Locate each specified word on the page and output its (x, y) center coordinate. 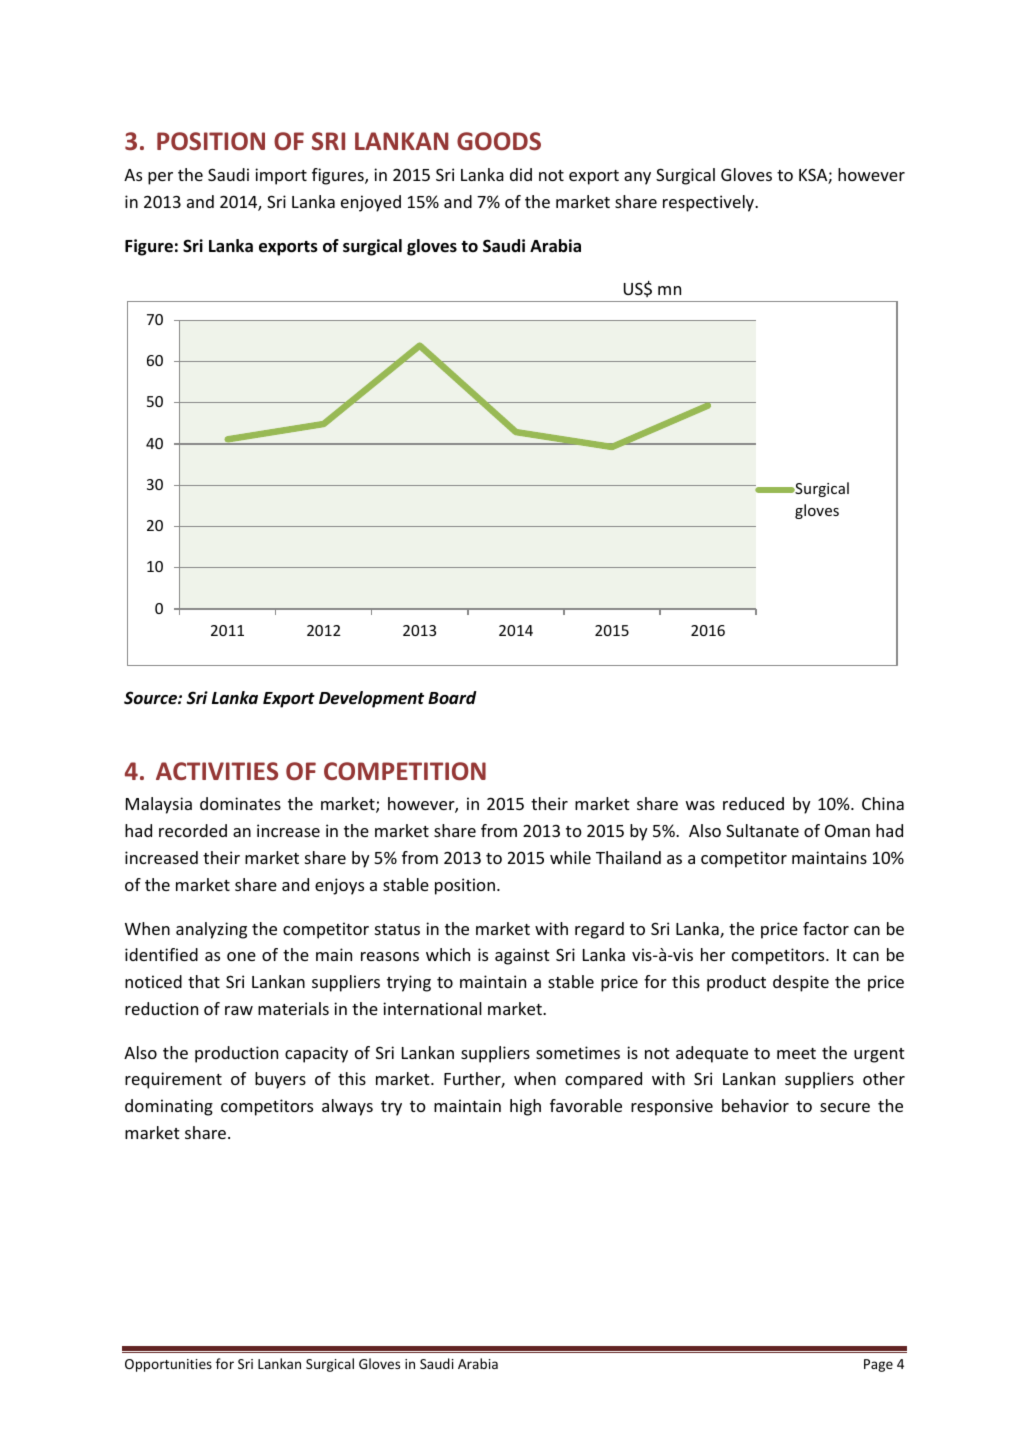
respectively (709, 203)
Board (452, 698)
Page (878, 1365)
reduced (753, 803)
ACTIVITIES (217, 771)
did (521, 174)
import (281, 176)
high (525, 1107)
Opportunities (168, 1365)
